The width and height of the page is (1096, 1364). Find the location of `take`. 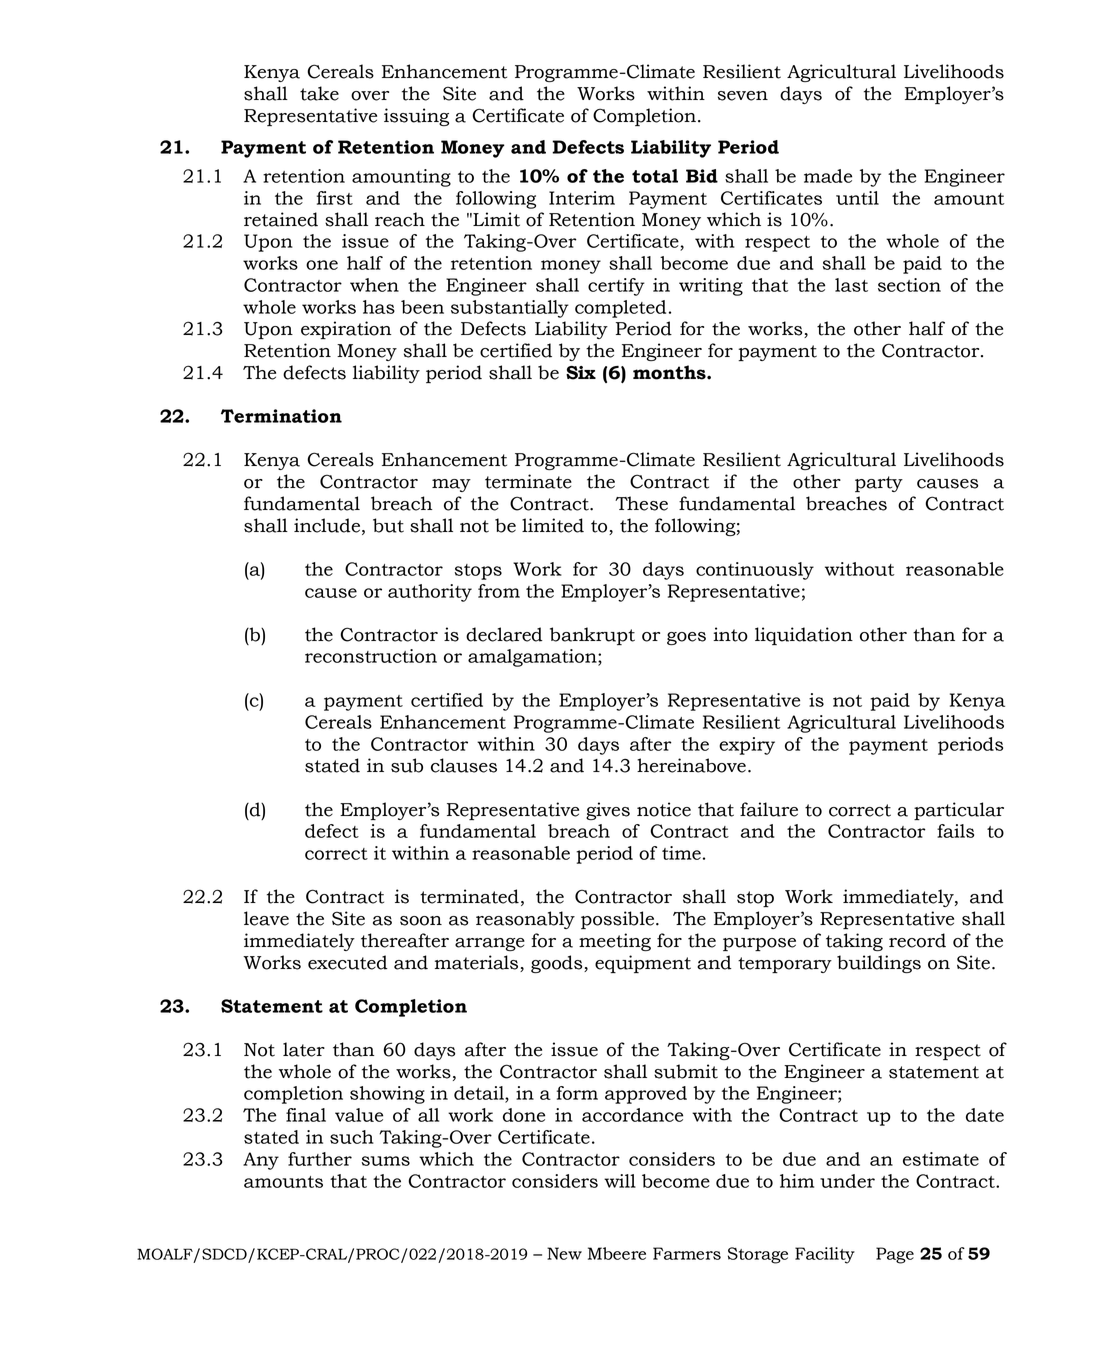

take is located at coordinates (319, 93).
